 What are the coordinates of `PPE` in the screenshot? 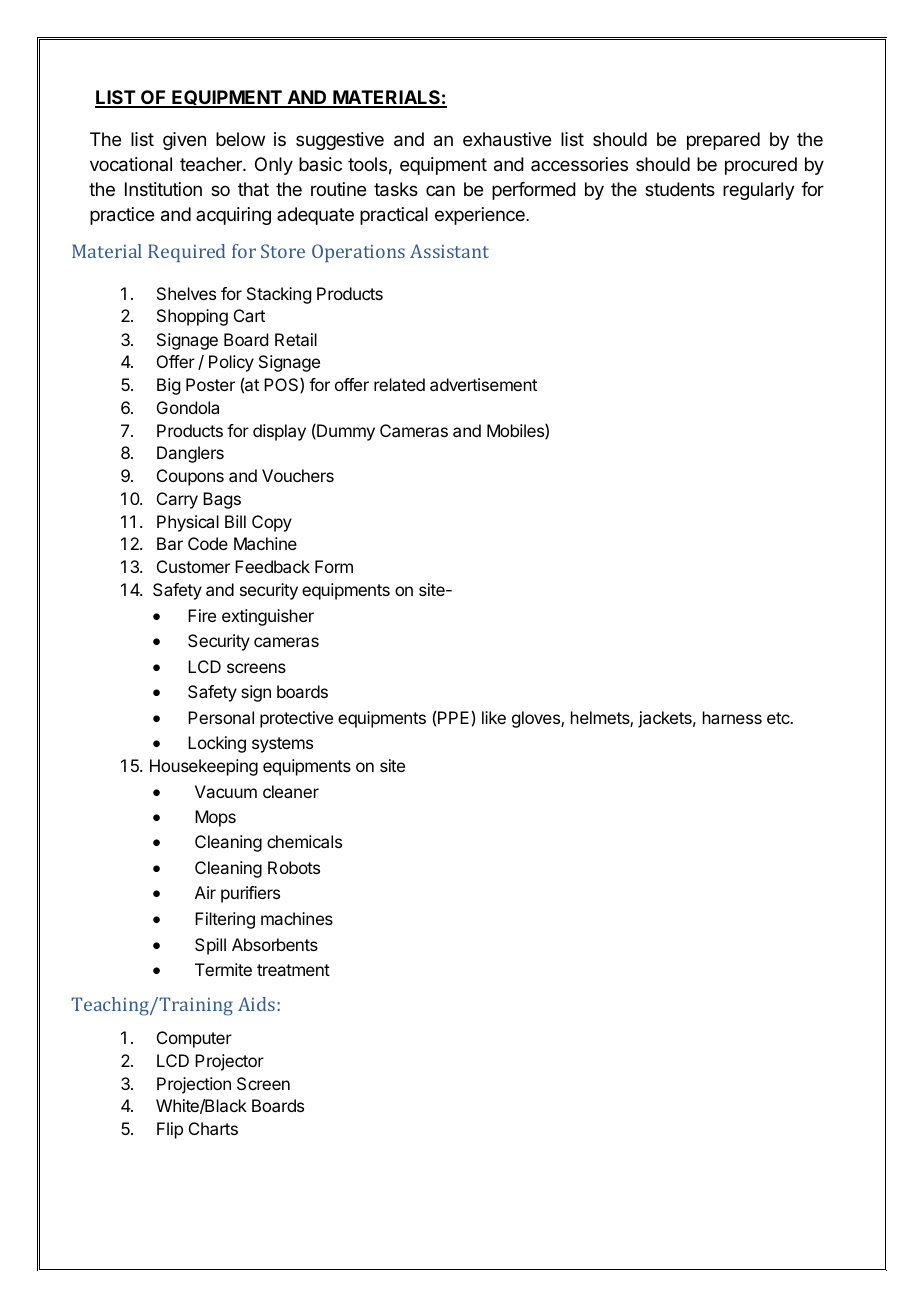 It's located at (453, 717).
